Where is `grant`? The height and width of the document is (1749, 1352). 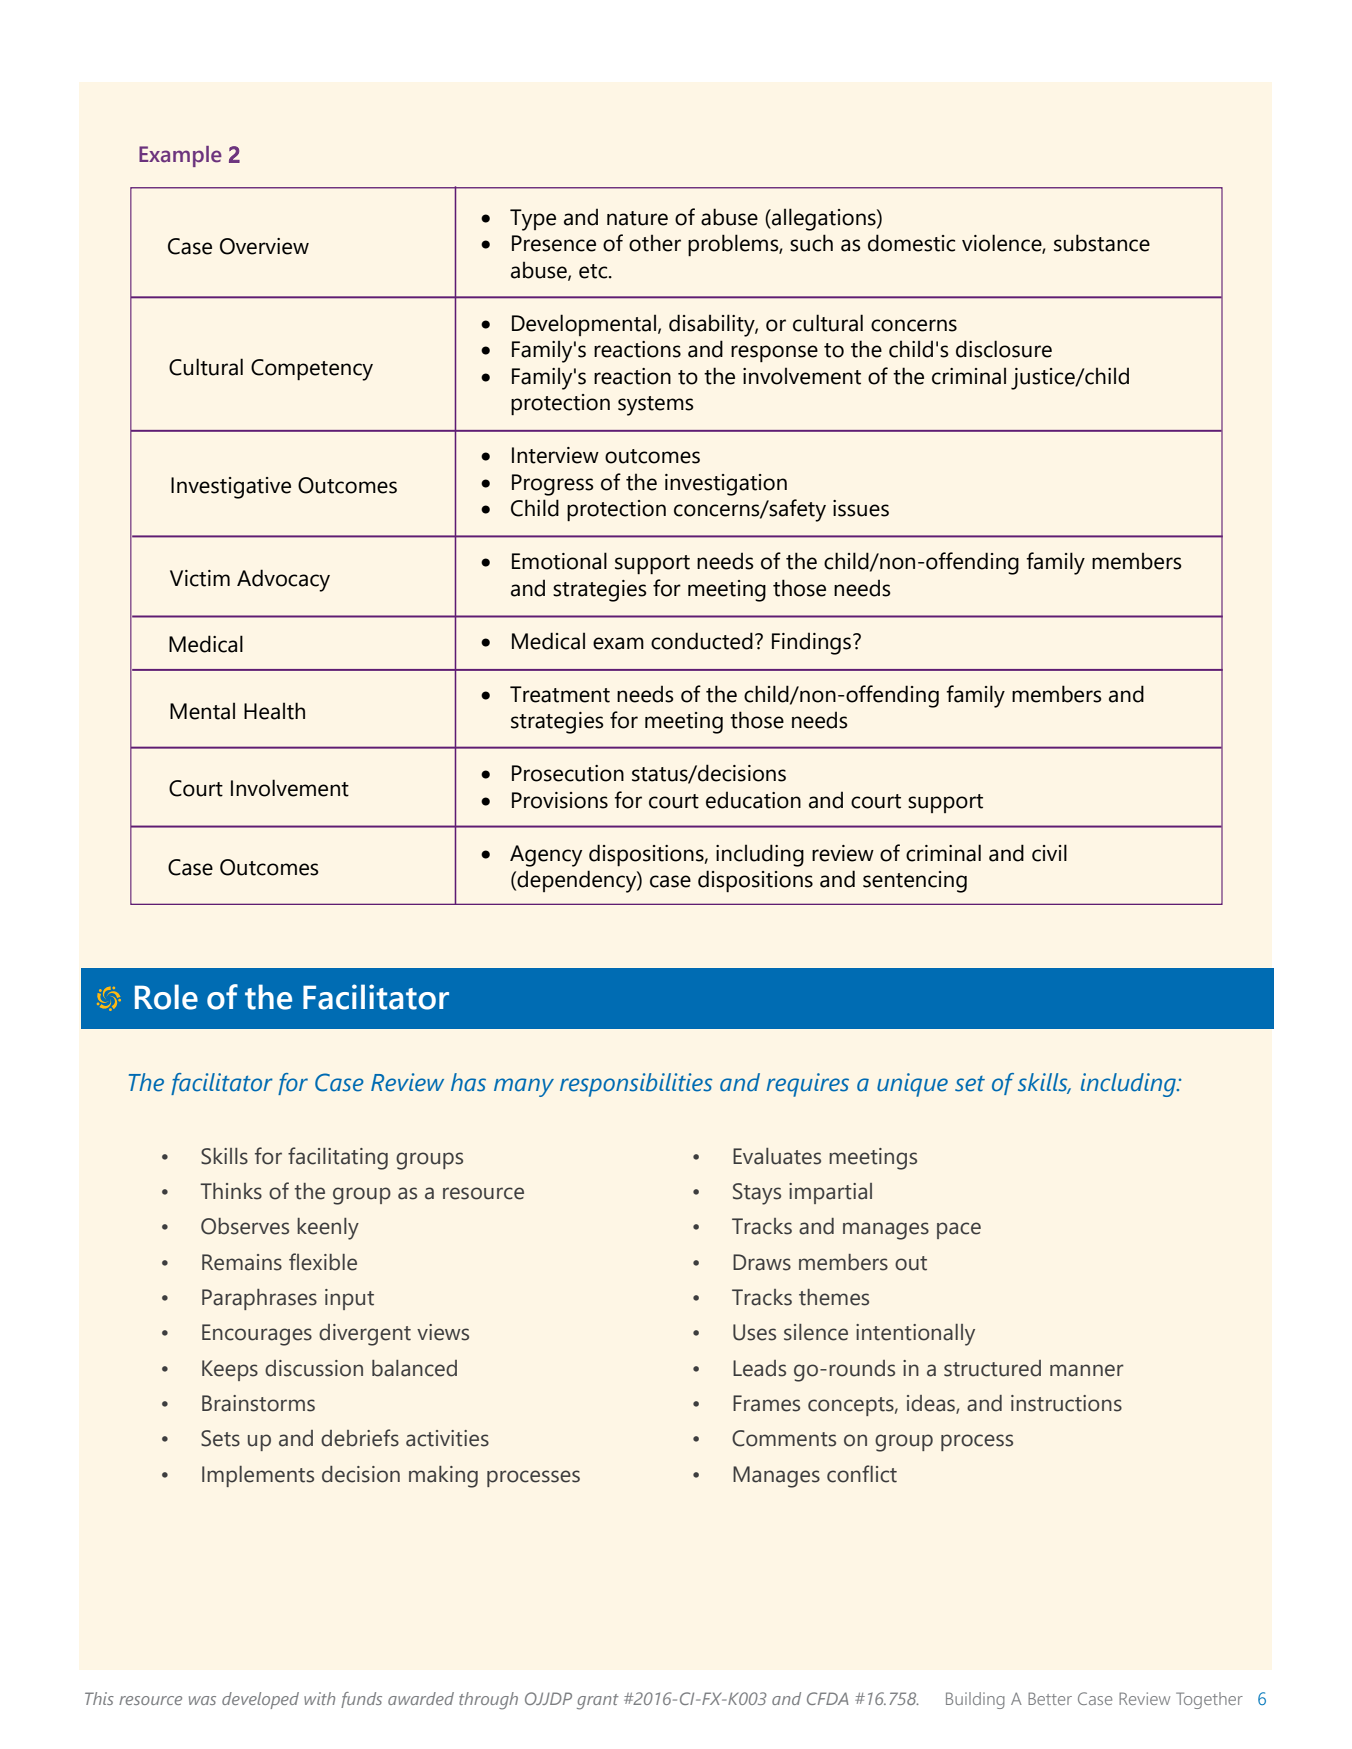 grant is located at coordinates (598, 1702).
